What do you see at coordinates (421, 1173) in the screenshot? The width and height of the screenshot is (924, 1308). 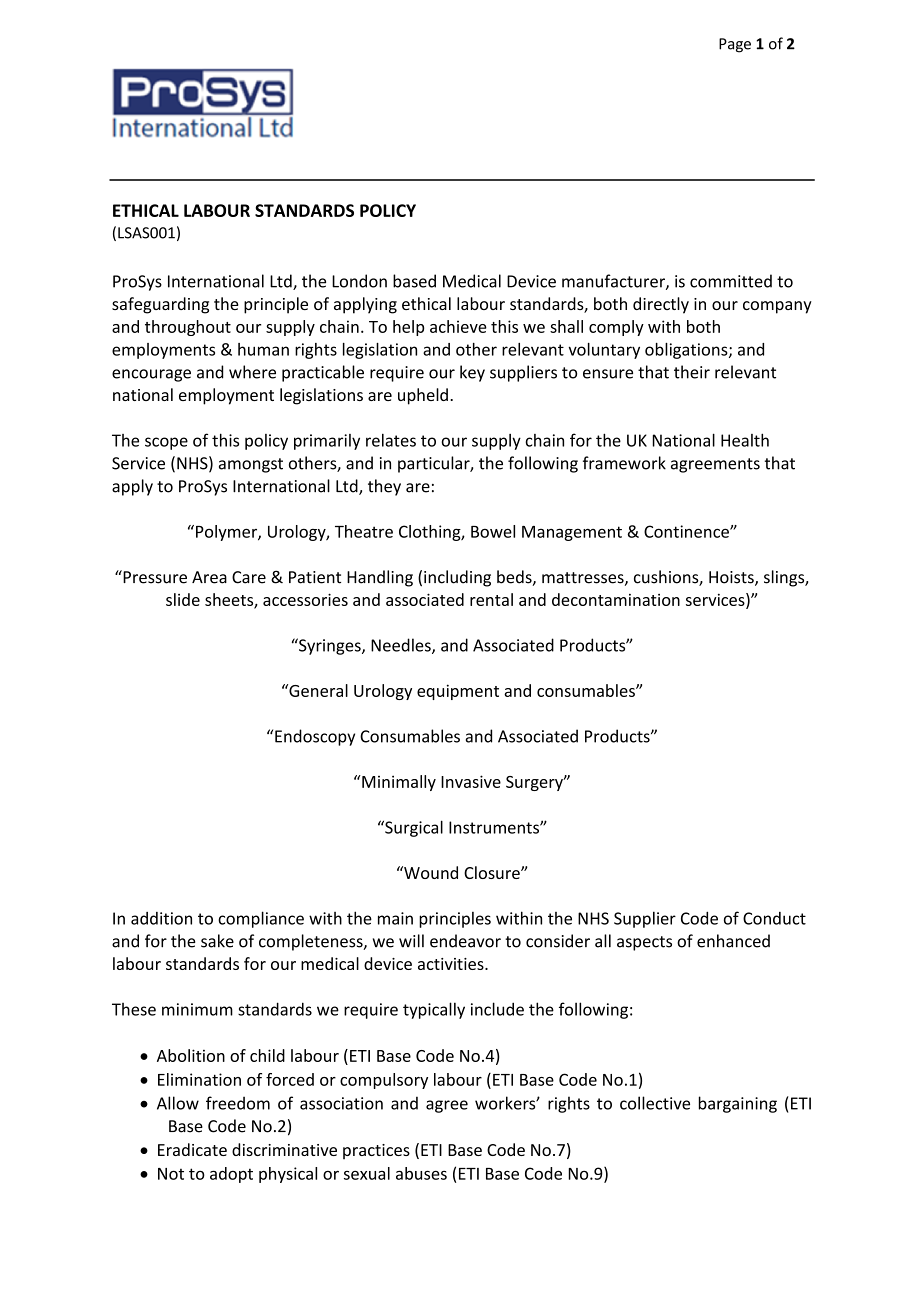 I see `abuses` at bounding box center [421, 1173].
